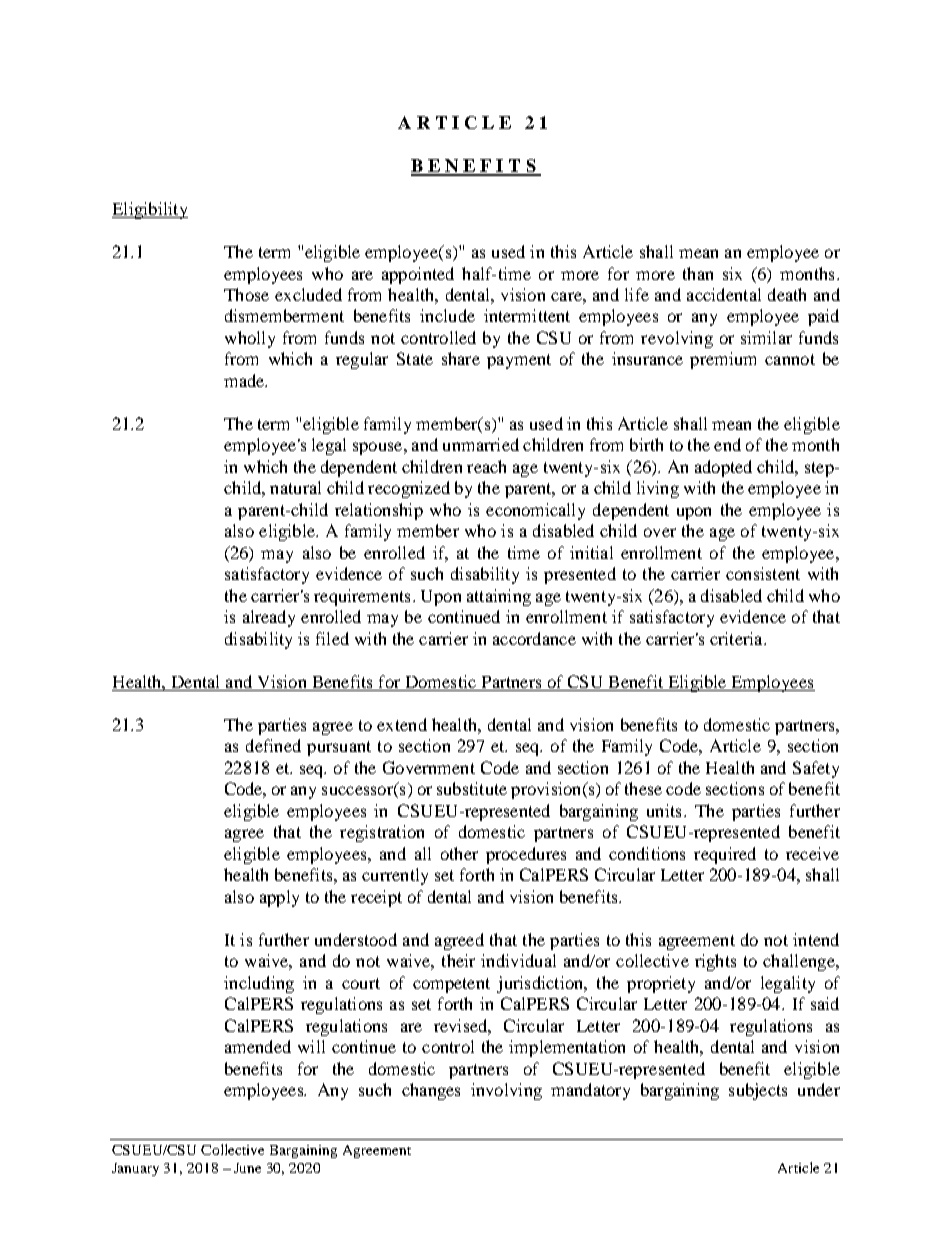  What do you see at coordinates (506, 1091) in the page?
I see `involving` at bounding box center [506, 1091].
